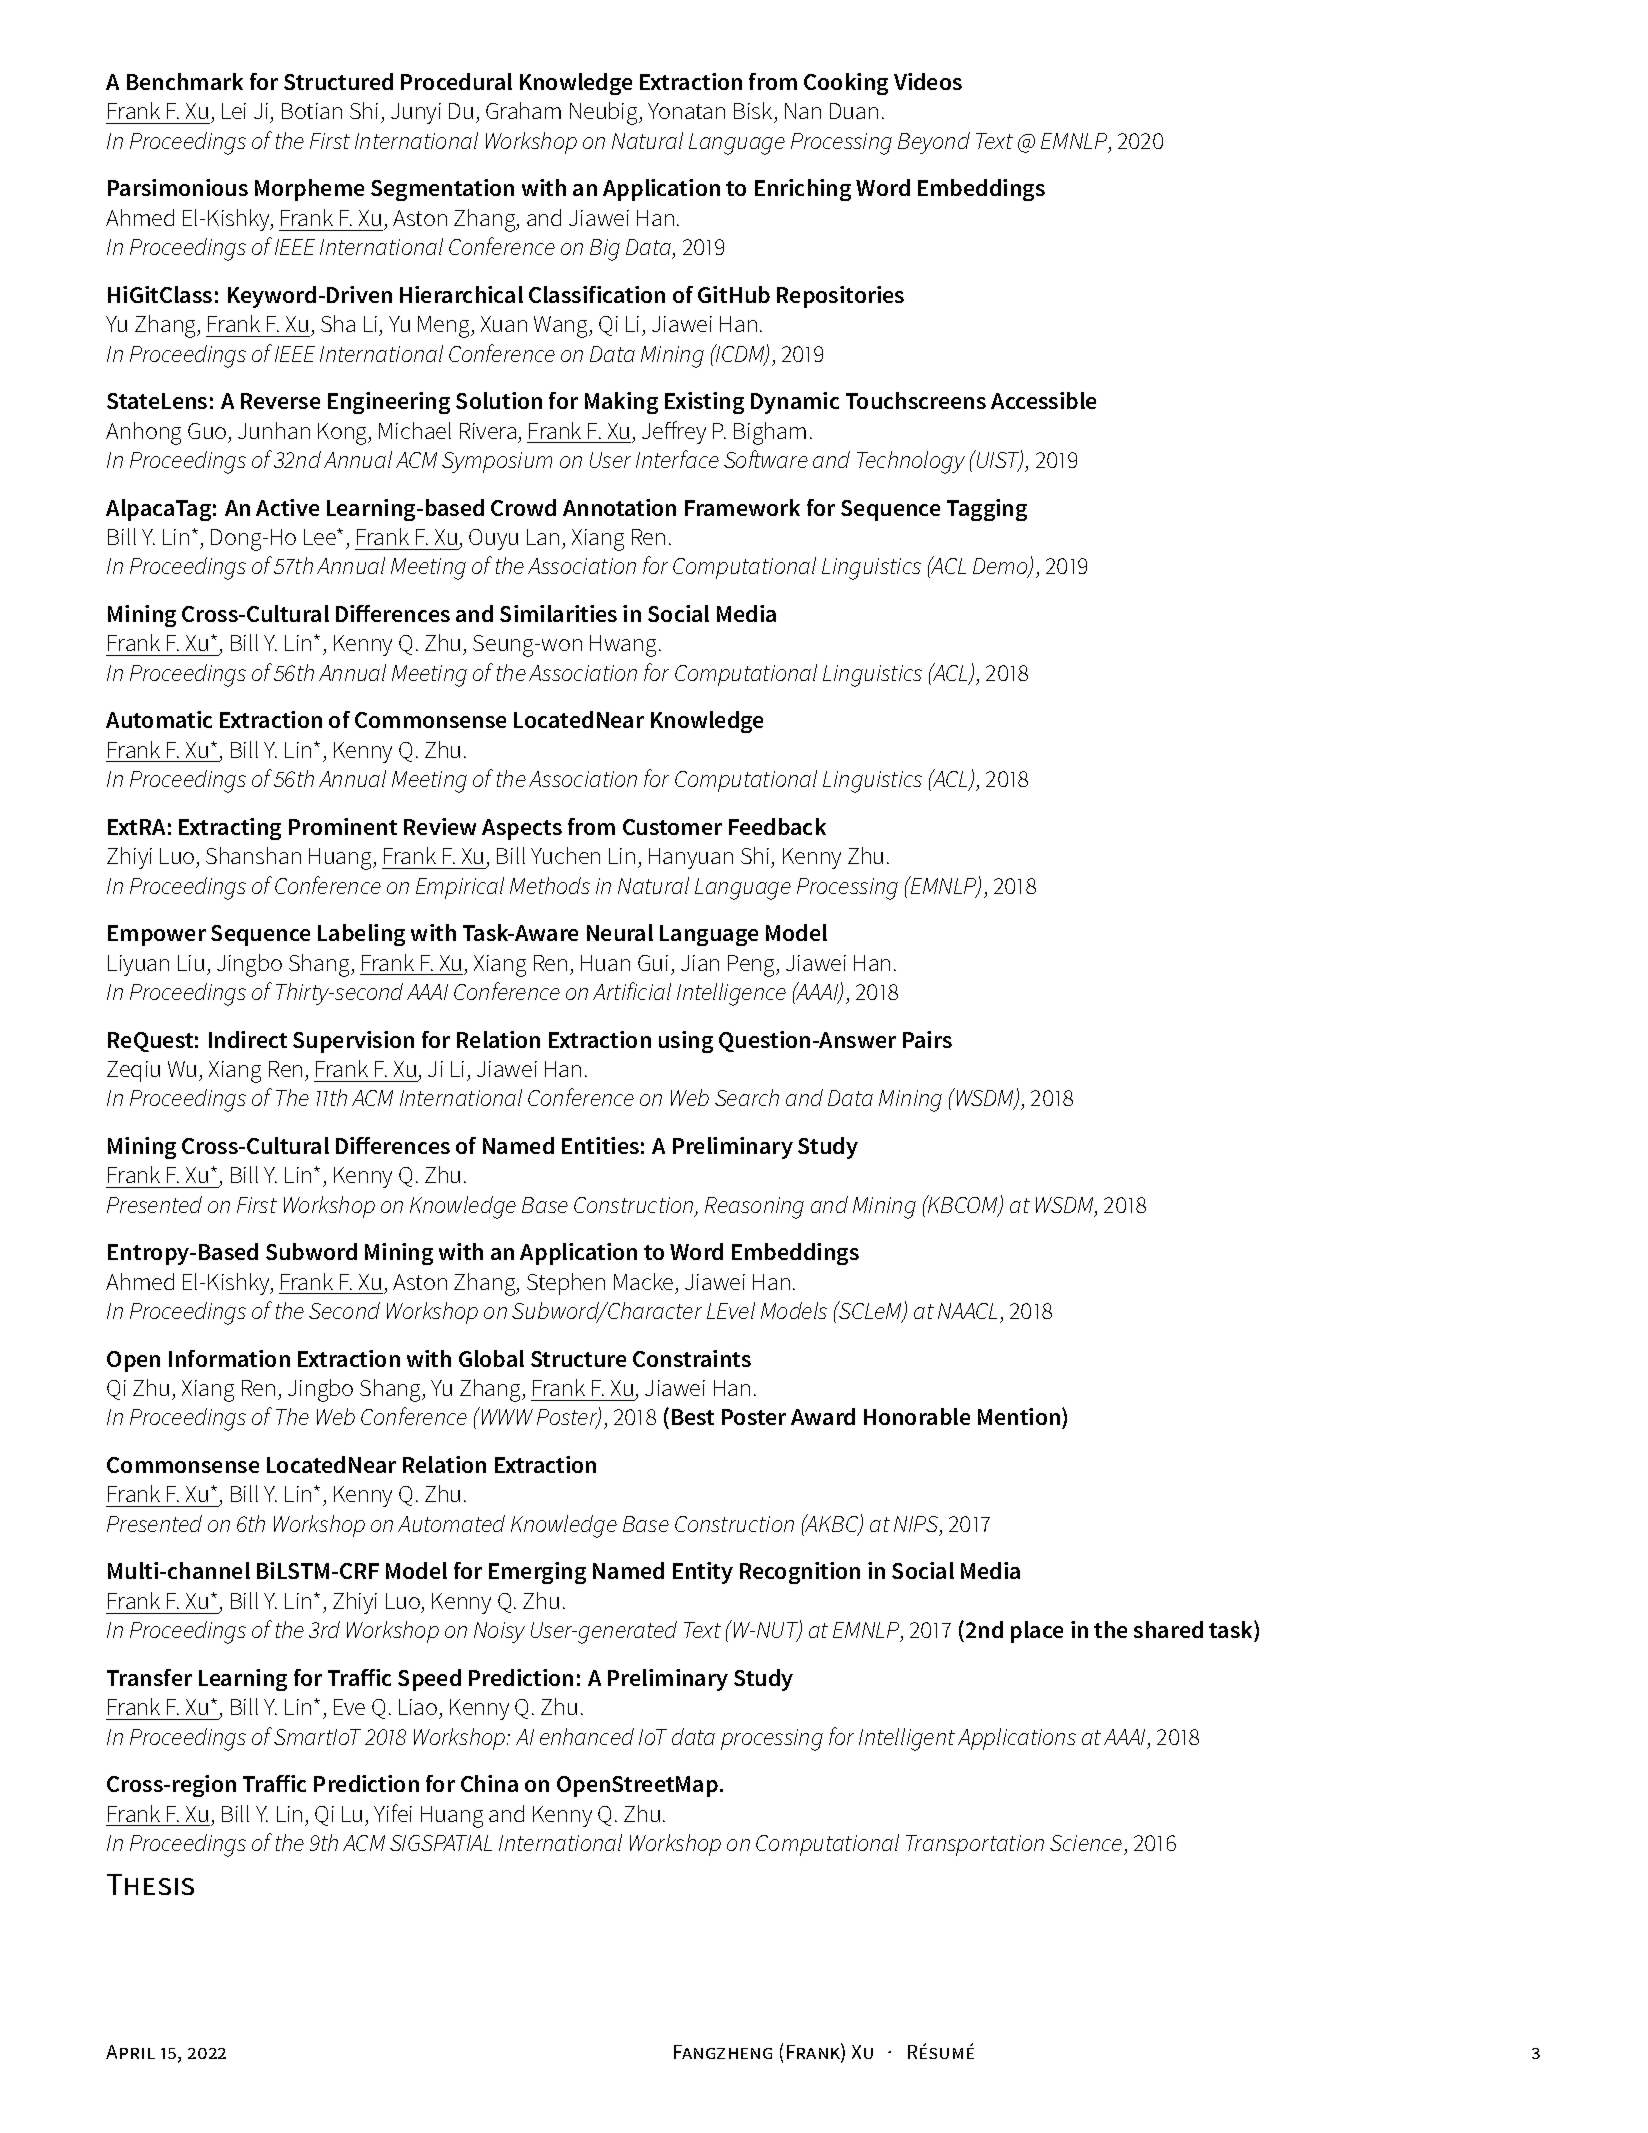 This page has width=1648, height=2133. I want to click on APRIL, so click(130, 2052).
